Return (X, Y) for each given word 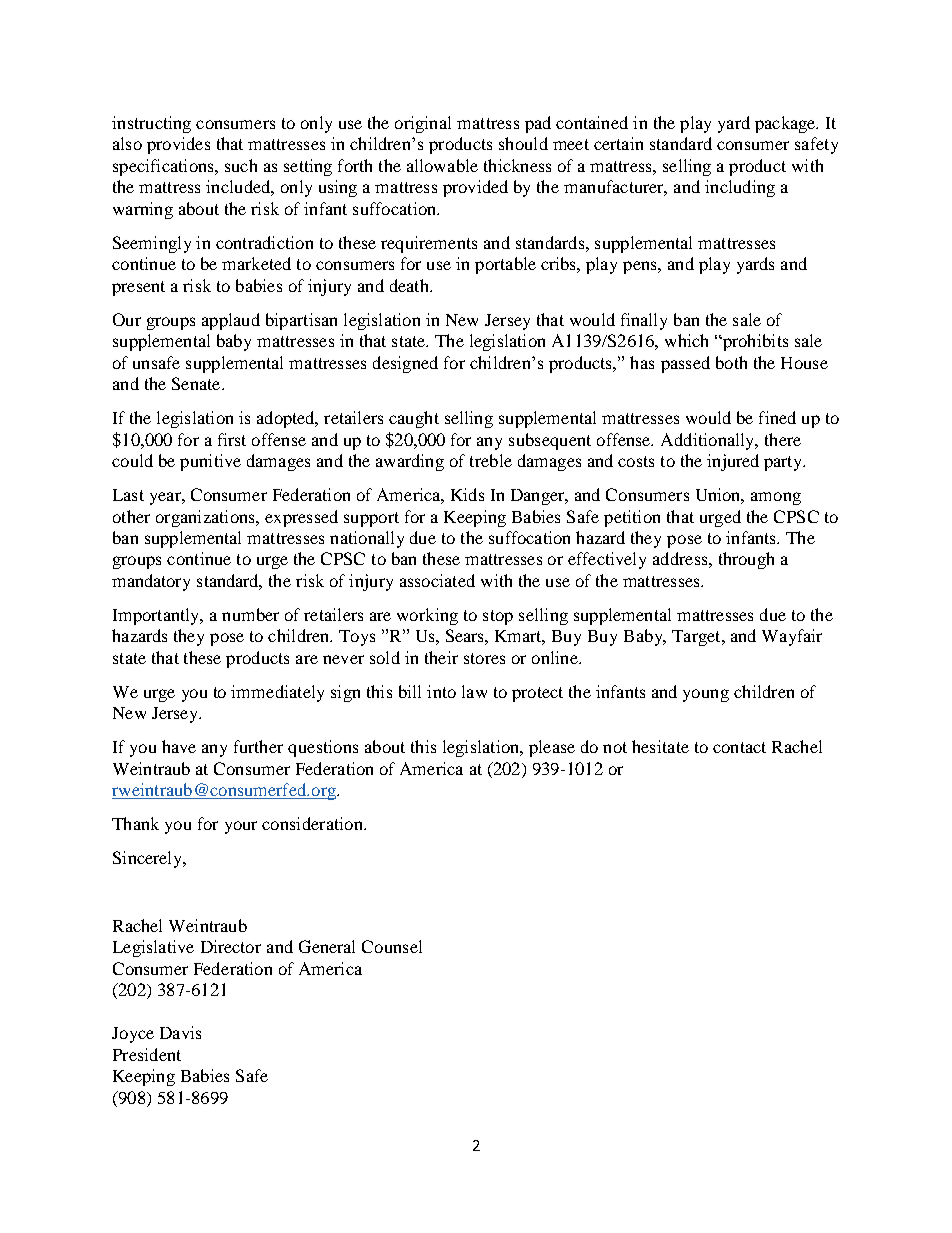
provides (178, 145)
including (740, 188)
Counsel (392, 946)
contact (739, 747)
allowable (442, 165)
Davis (180, 1032)
